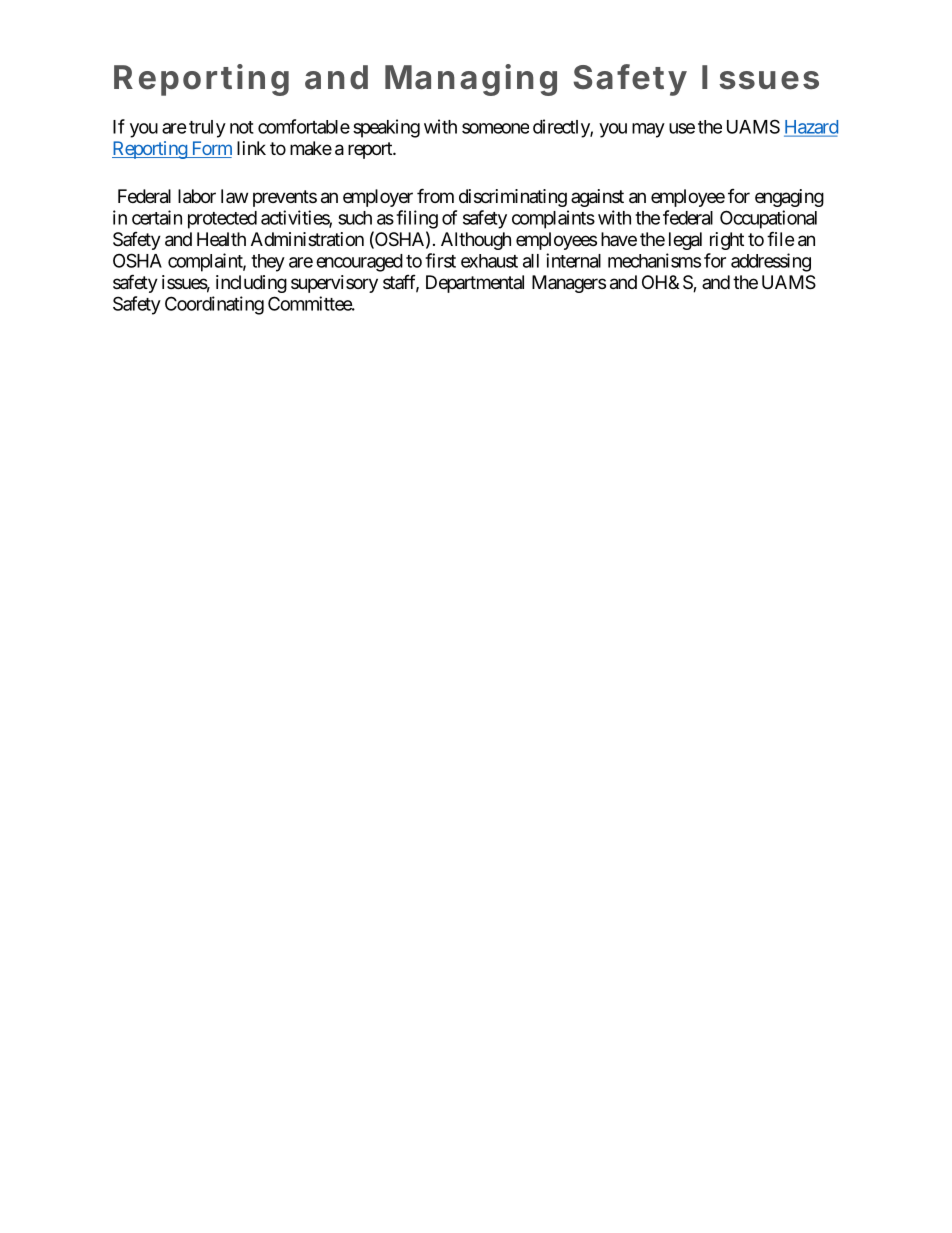 This document has height=1233, width=952. Describe the element at coordinates (222, 220) in the document. I see `protected` at that location.
